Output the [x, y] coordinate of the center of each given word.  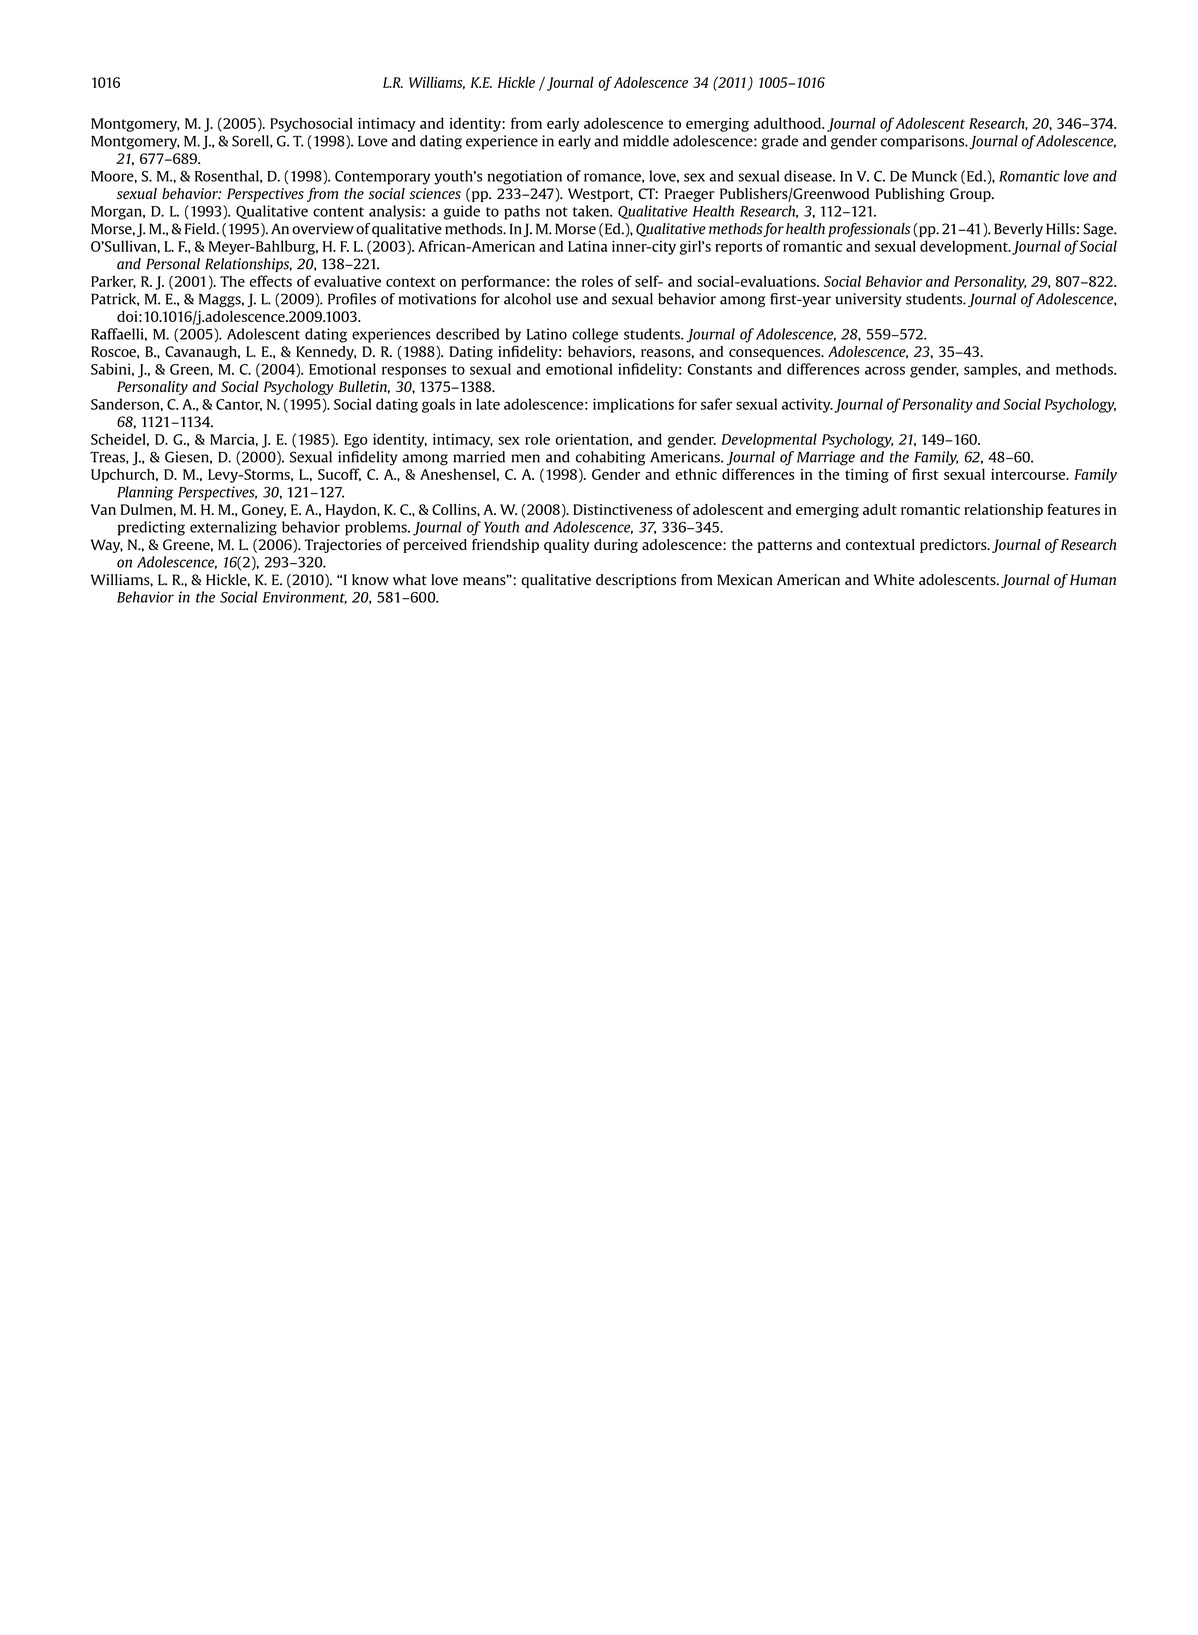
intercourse [1029, 474]
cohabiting [610, 458]
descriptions [636, 581]
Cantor [239, 405]
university [868, 300]
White [894, 579]
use [567, 300]
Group [971, 195]
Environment [305, 597]
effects [271, 281]
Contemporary [382, 178]
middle [646, 141]
